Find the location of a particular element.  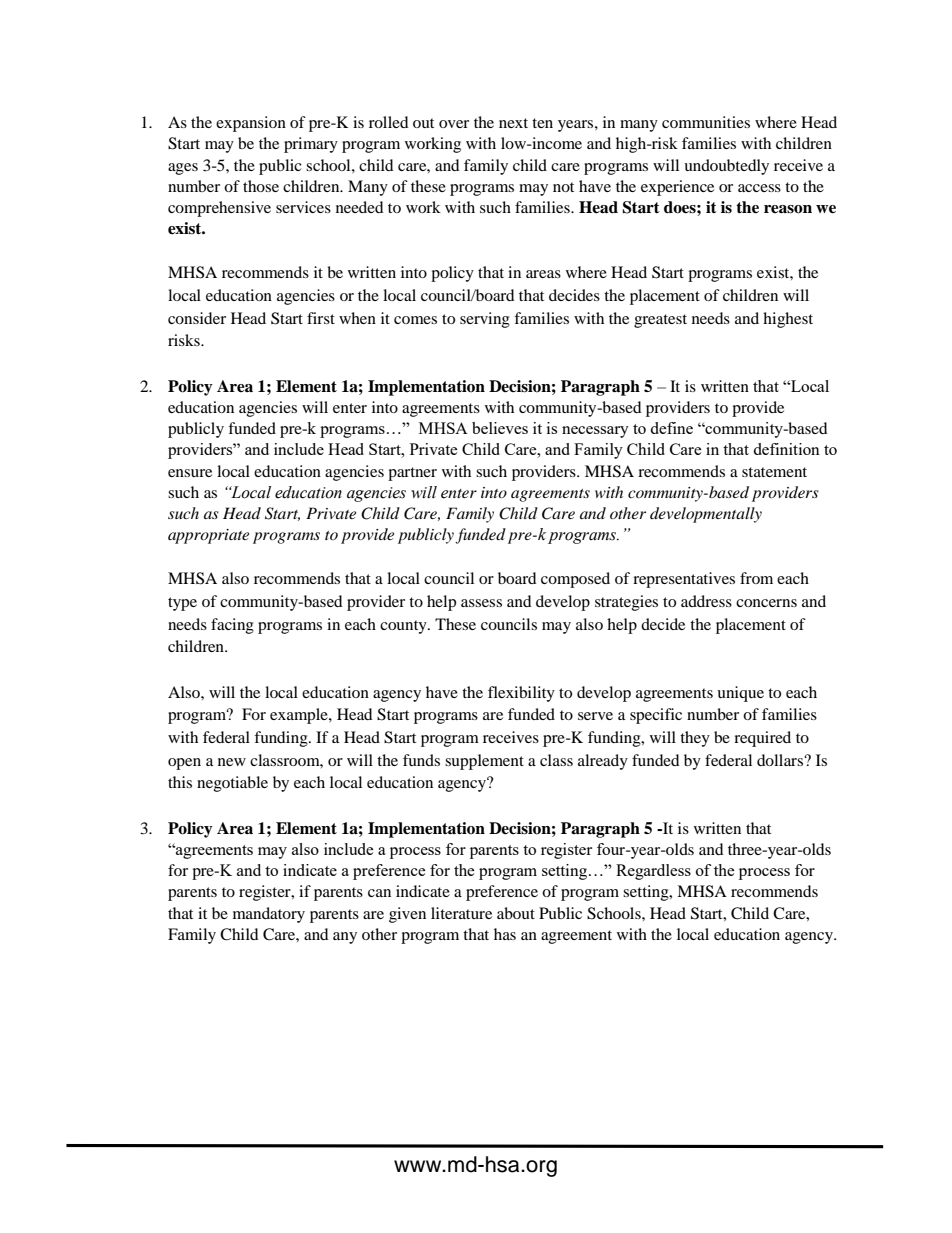

over is located at coordinates (454, 124).
